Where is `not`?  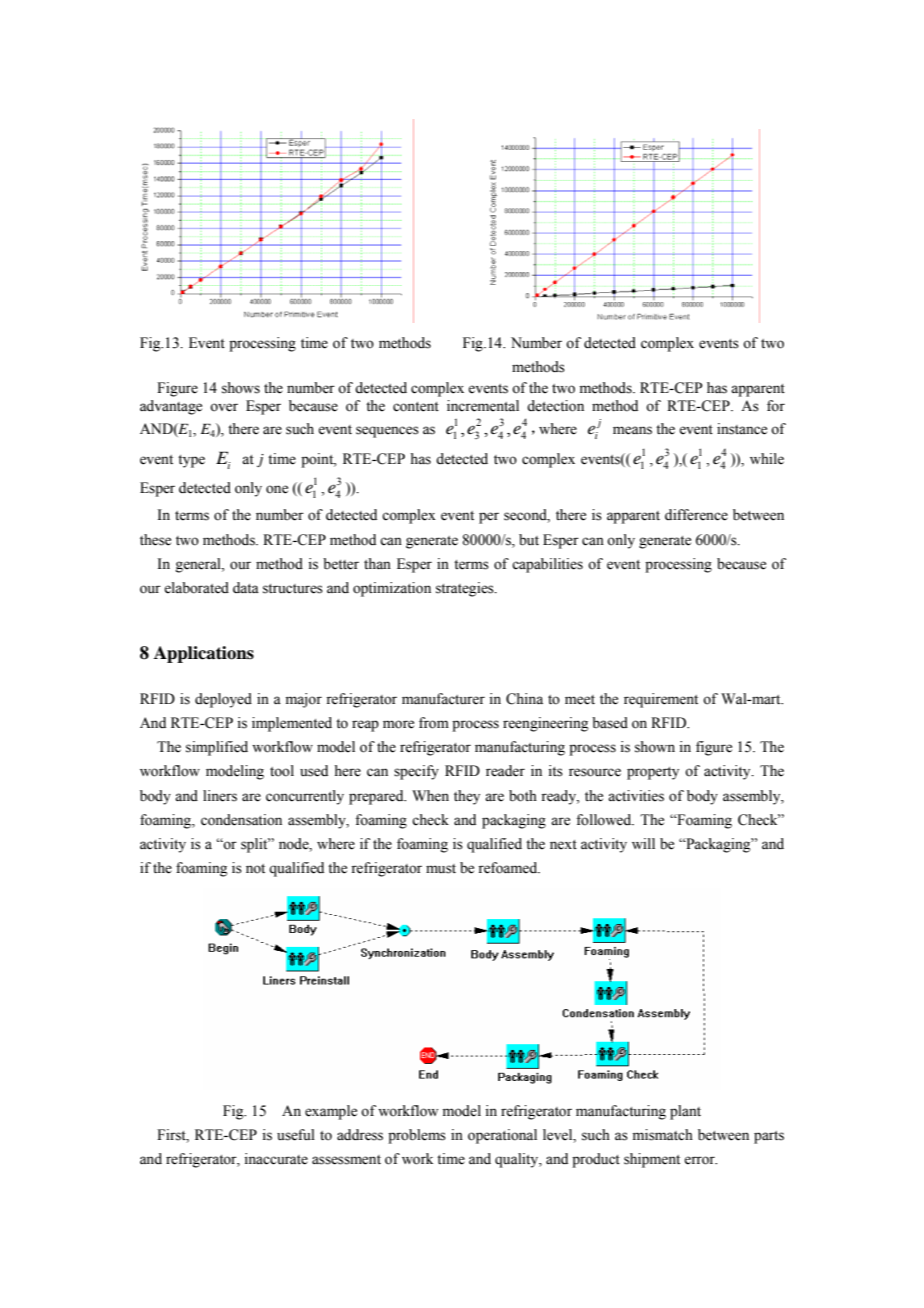
not is located at coordinates (255, 869).
